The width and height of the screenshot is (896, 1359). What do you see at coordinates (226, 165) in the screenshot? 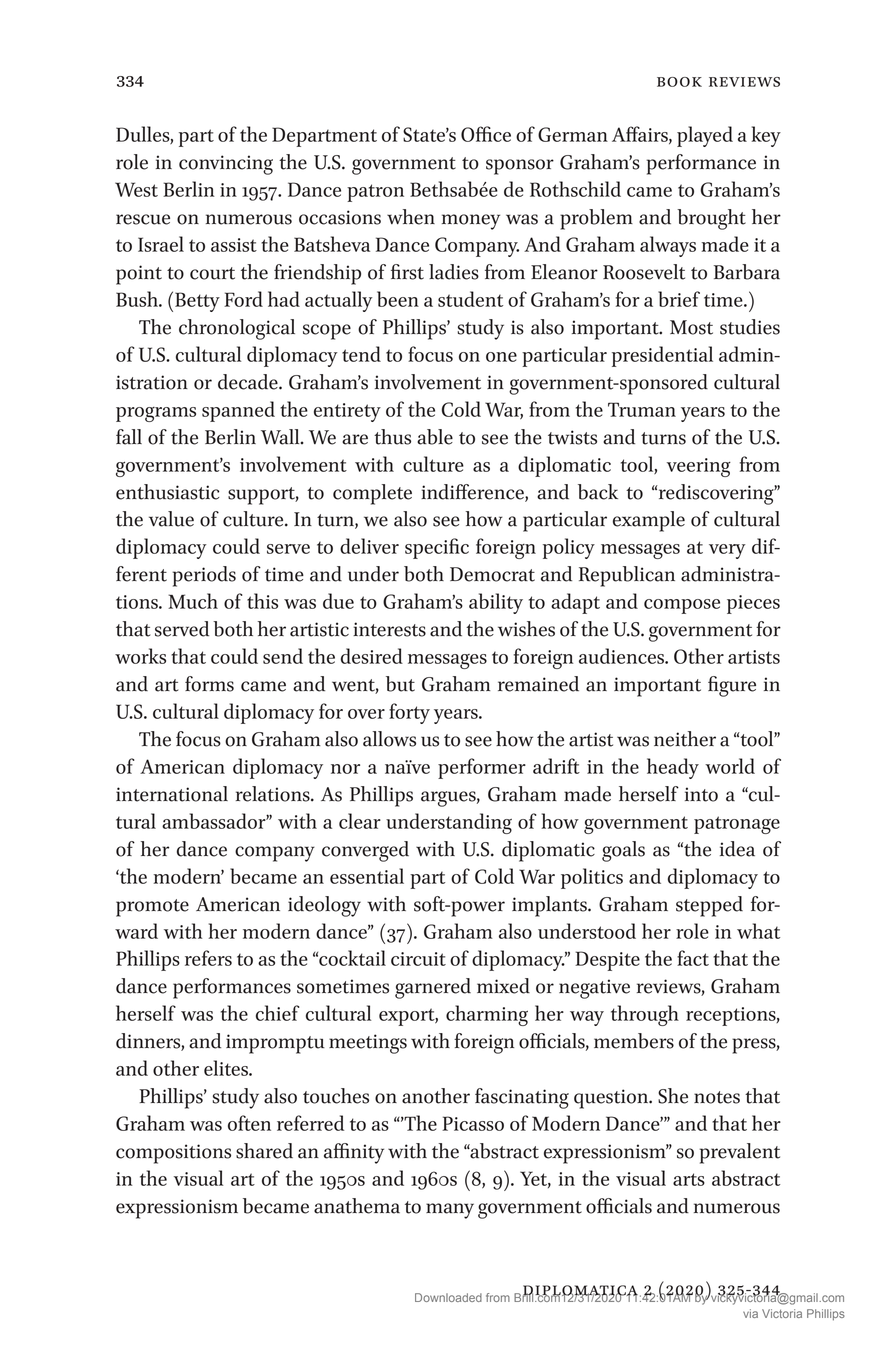
I see `convincing` at bounding box center [226, 165].
